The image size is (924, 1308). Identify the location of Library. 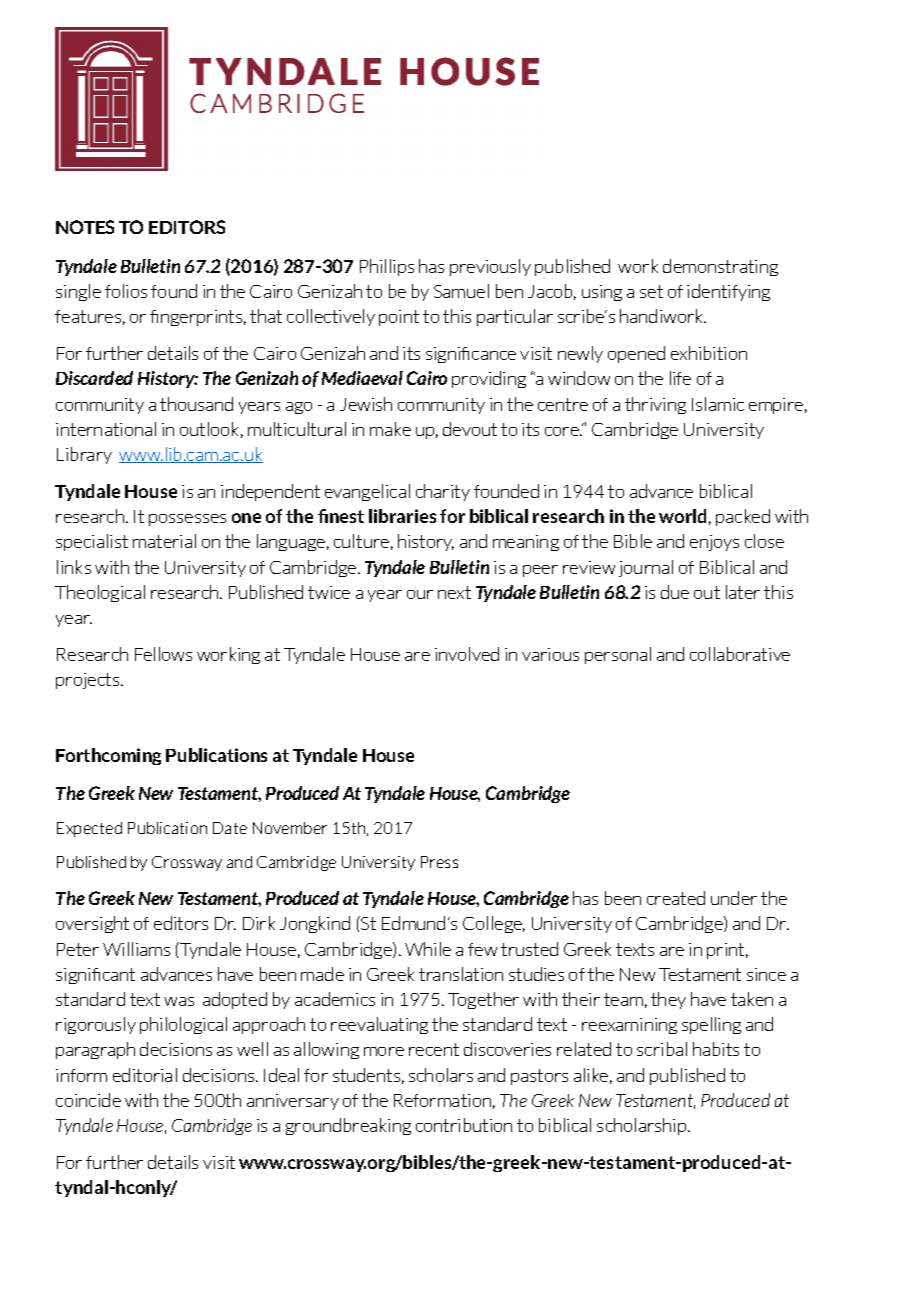
(84, 455).
